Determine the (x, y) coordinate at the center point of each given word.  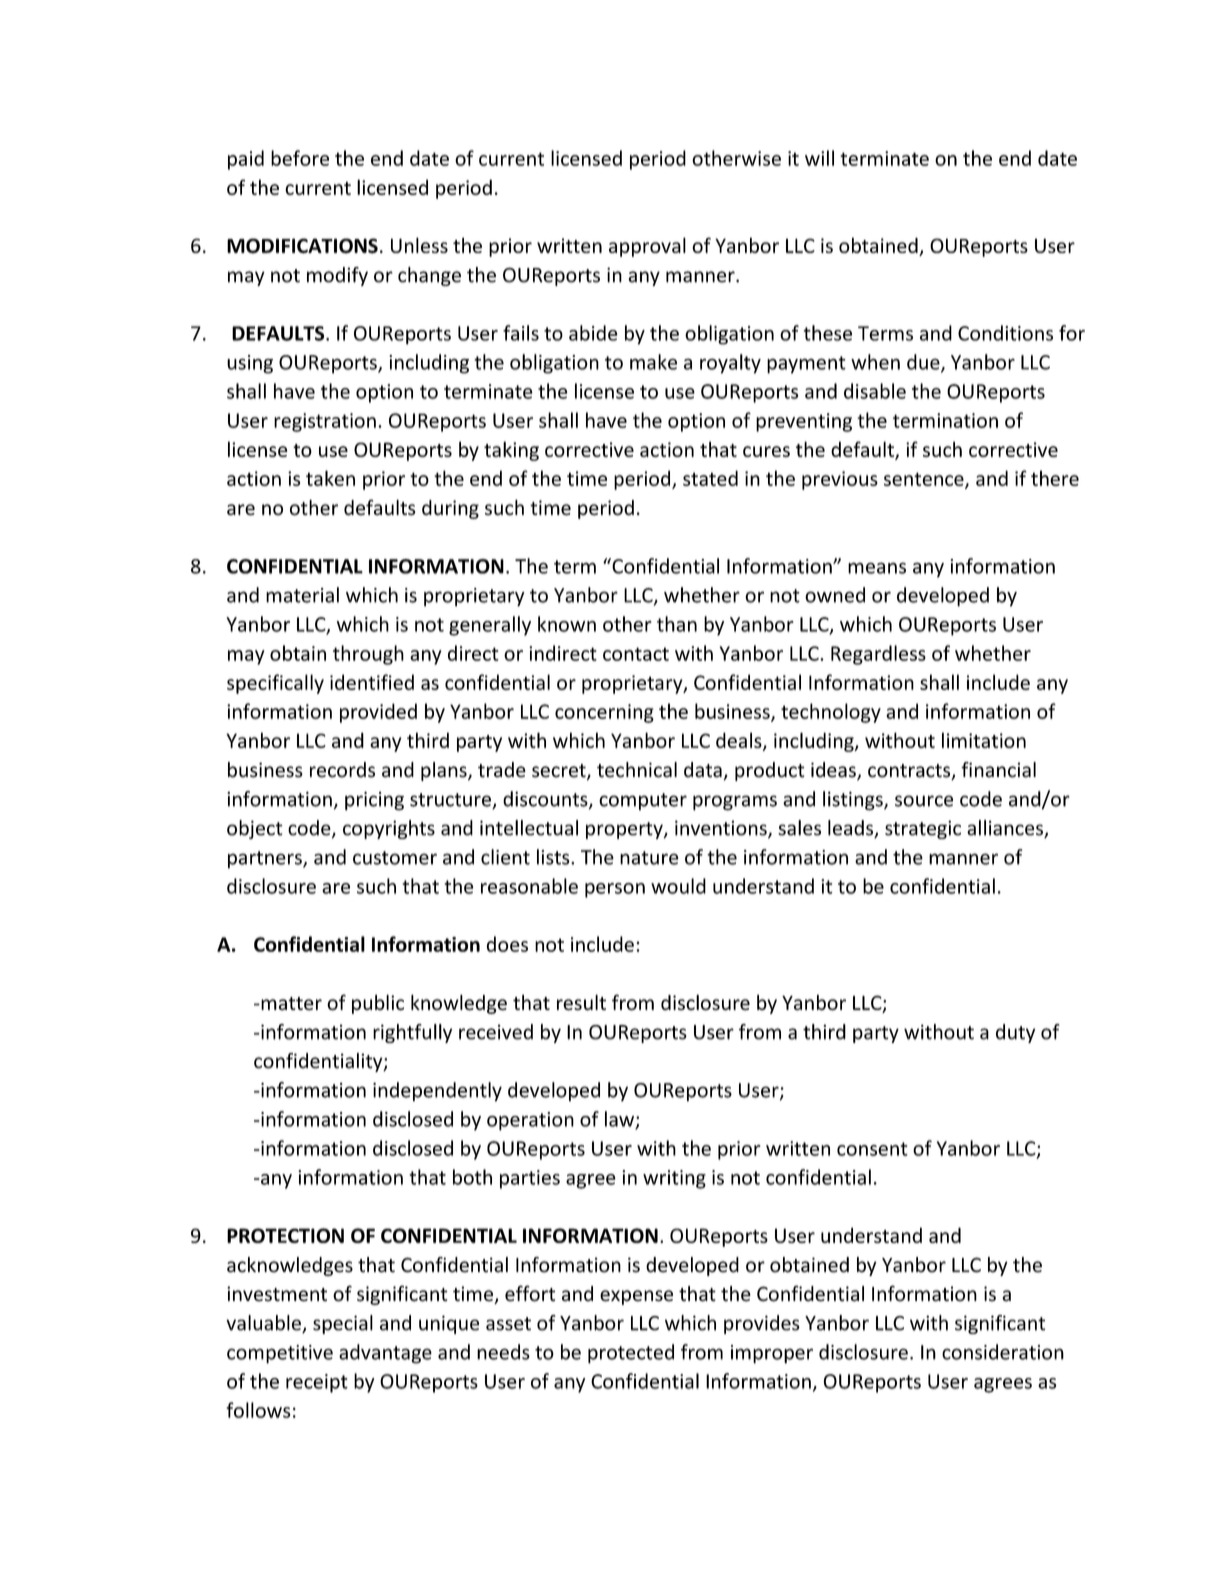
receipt (317, 1383)
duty (1015, 1033)
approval (647, 247)
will (819, 158)
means (877, 568)
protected (631, 1354)
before (300, 158)
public (378, 1004)
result (581, 1002)
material (302, 595)
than (677, 624)
